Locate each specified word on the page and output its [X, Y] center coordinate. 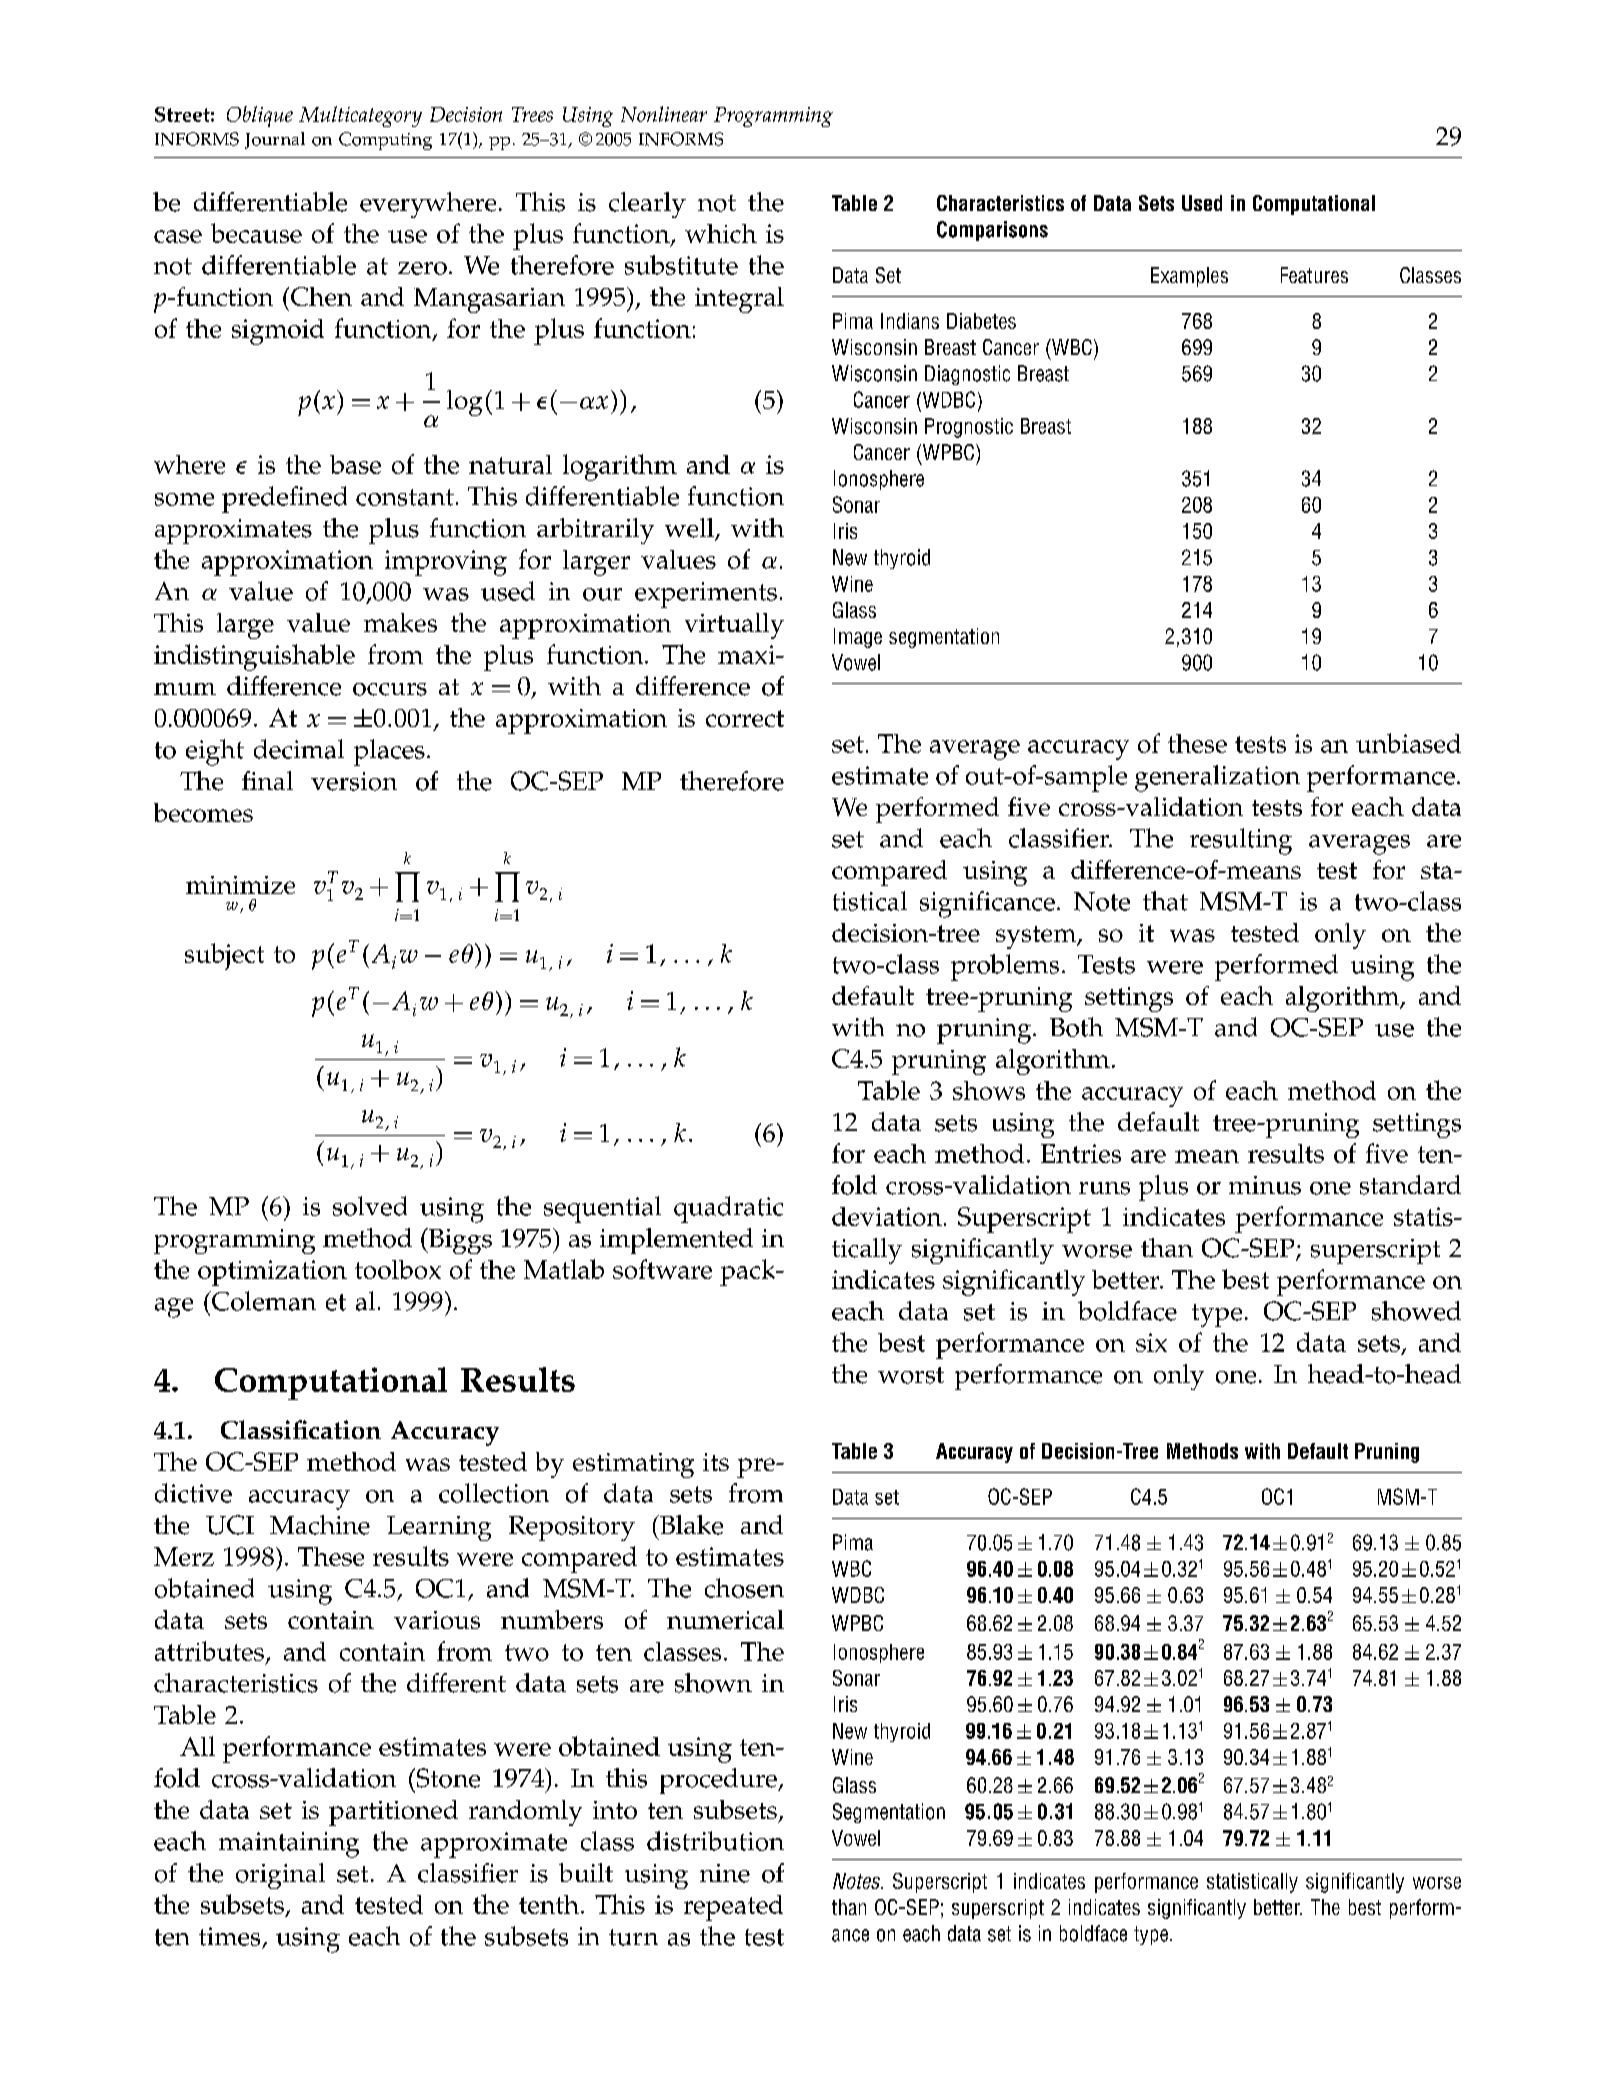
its [716, 1462]
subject [224, 956]
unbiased [1408, 743]
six [1151, 1342]
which [721, 233]
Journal [275, 140]
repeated [733, 1908]
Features [1314, 275]
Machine [320, 1525]
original [280, 1876]
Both [1076, 1027]
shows [989, 1090]
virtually [734, 626]
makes [400, 622]
